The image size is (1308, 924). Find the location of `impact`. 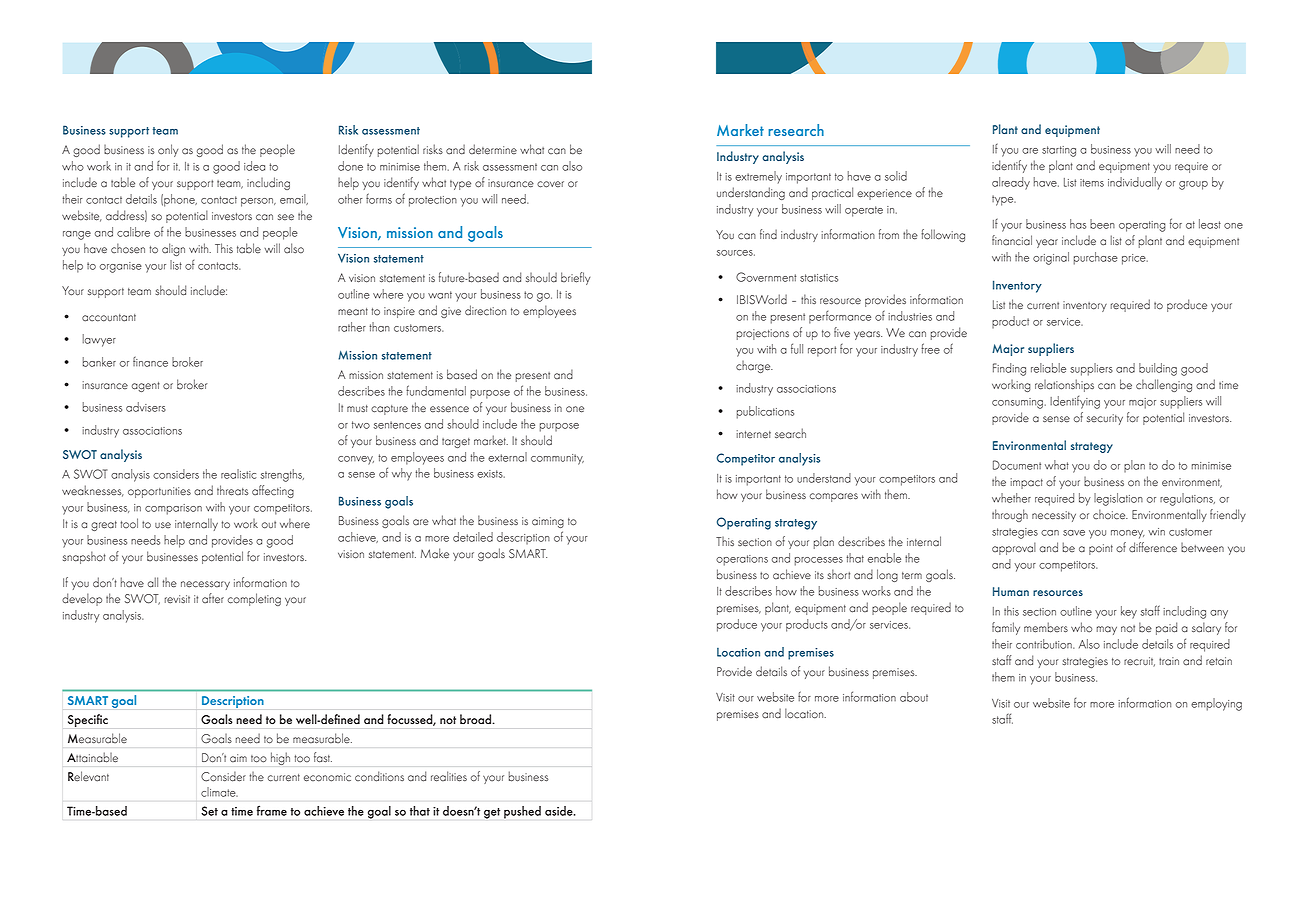

impact is located at coordinates (1027, 483).
